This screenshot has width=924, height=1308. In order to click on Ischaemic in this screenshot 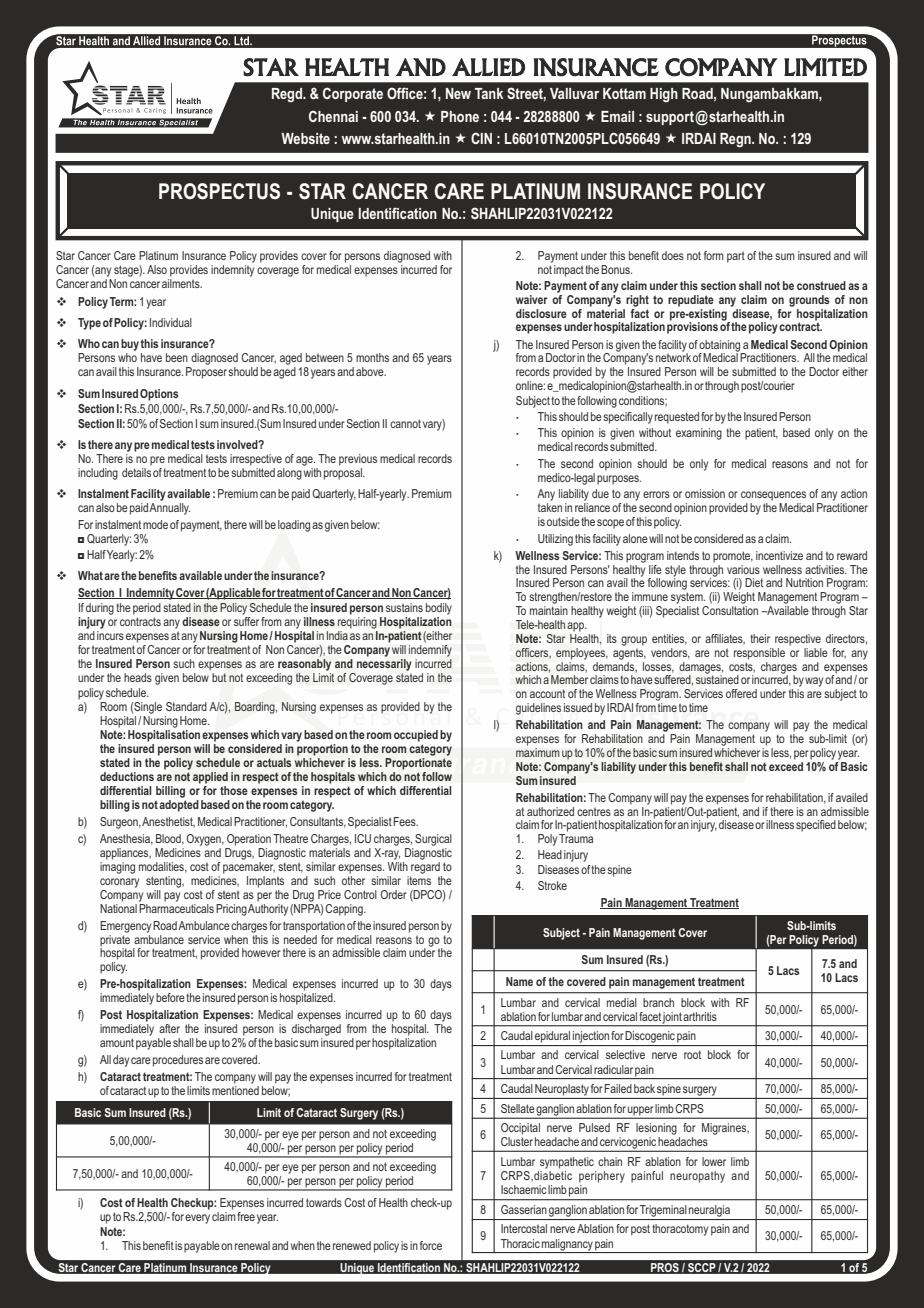, I will do `click(524, 1189)`.
